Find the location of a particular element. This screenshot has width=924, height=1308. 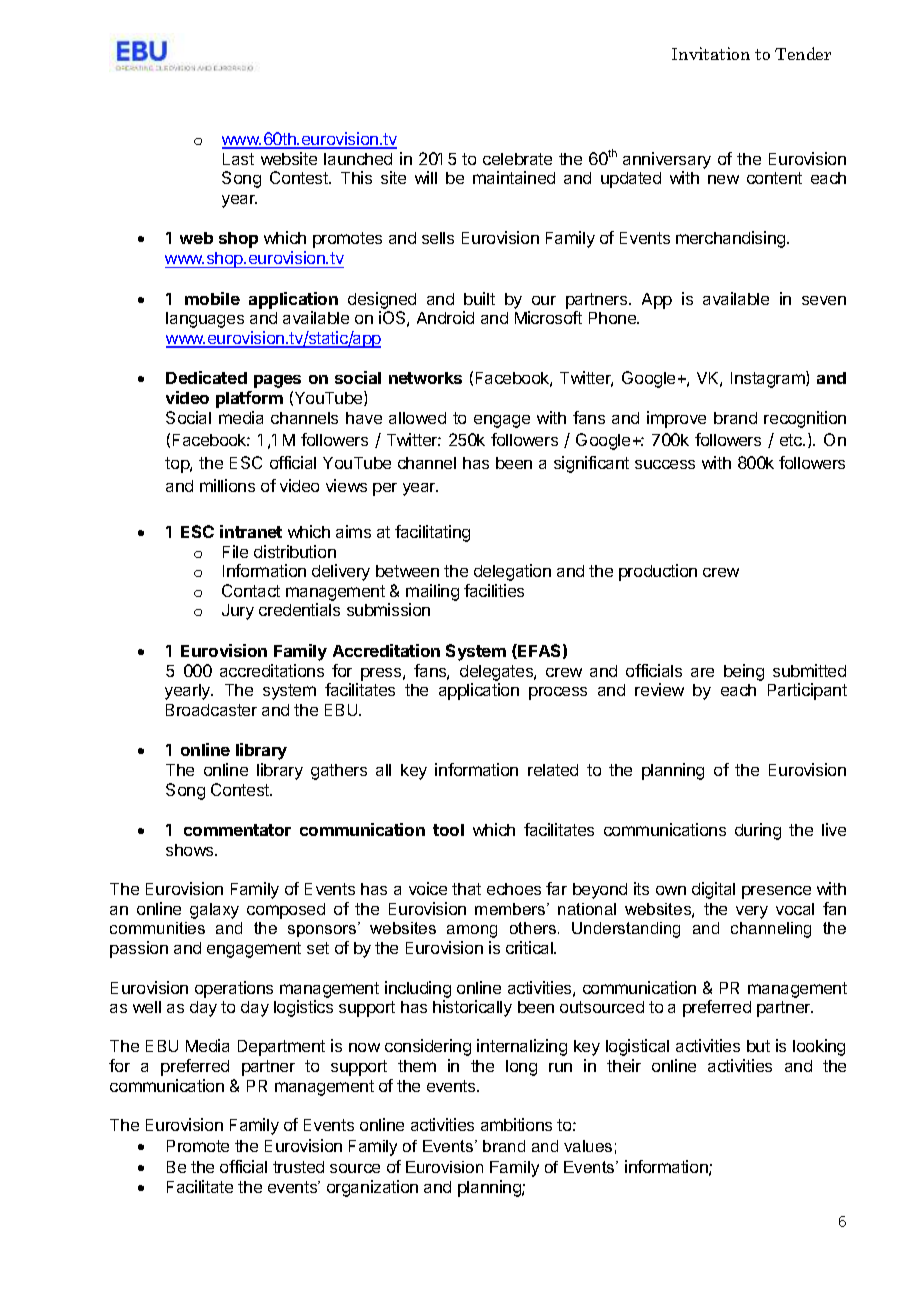

that is located at coordinates (466, 889).
